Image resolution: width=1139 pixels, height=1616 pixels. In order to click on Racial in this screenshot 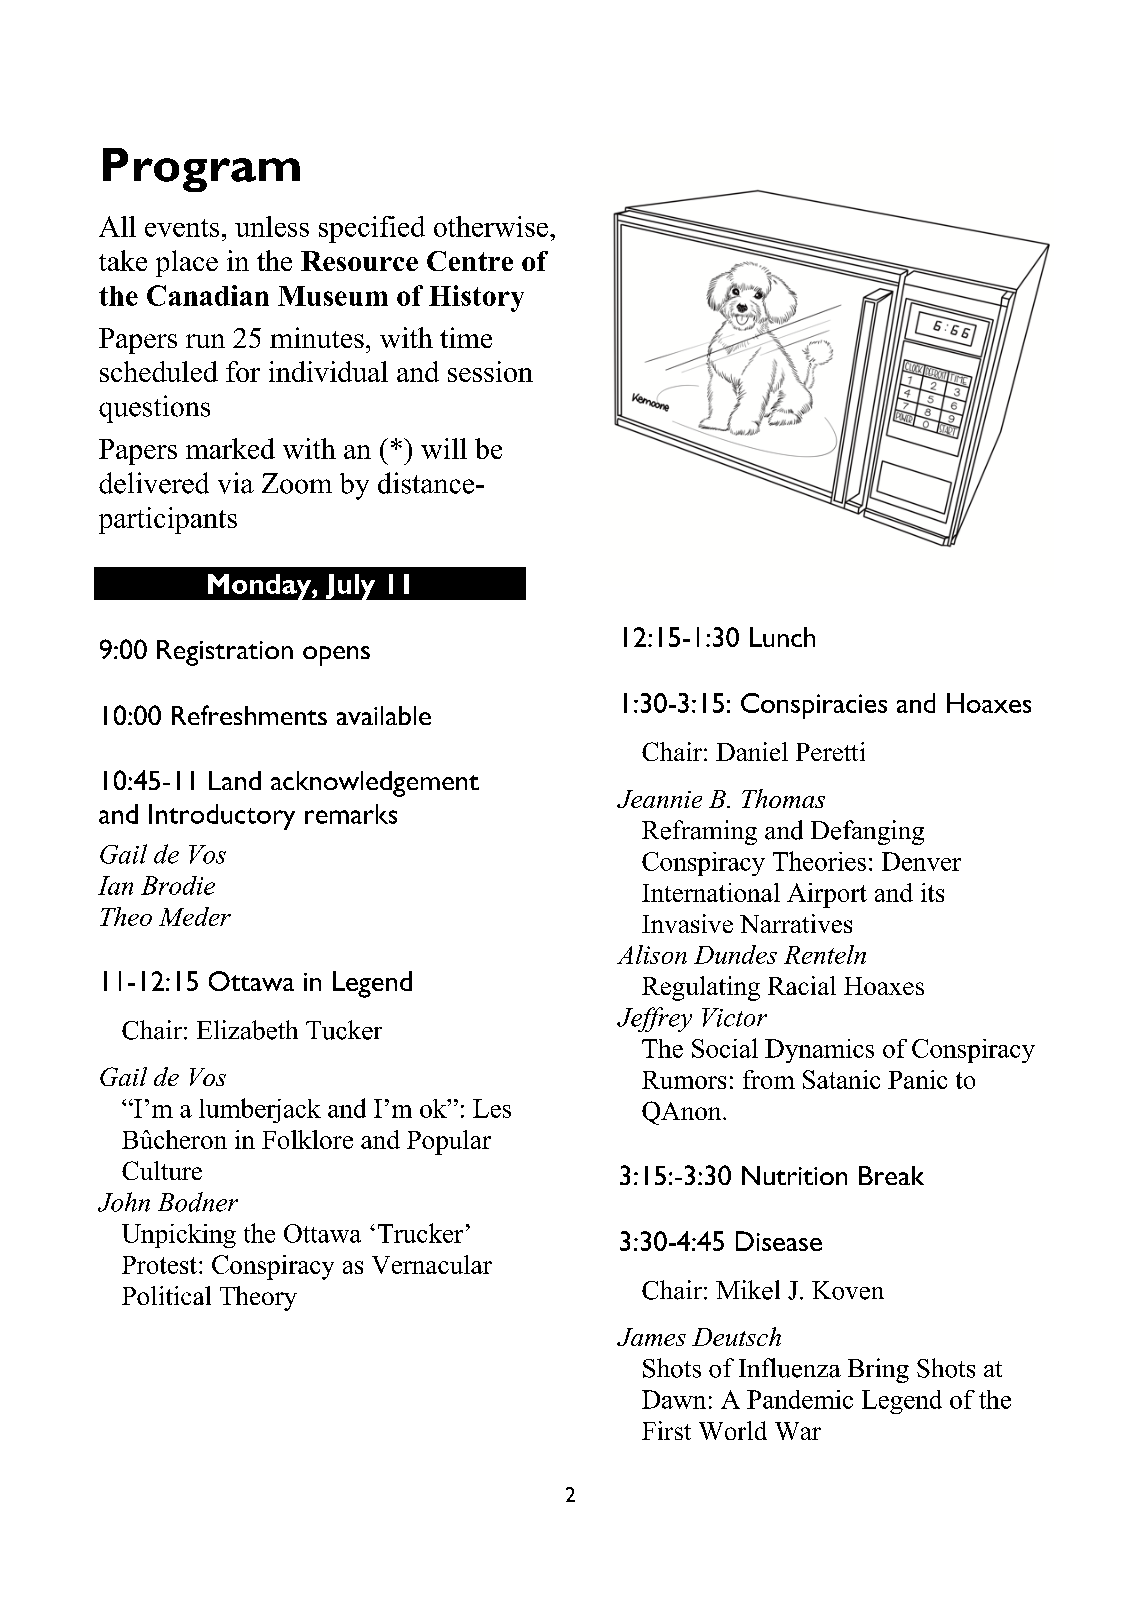, I will do `click(802, 985)`.
